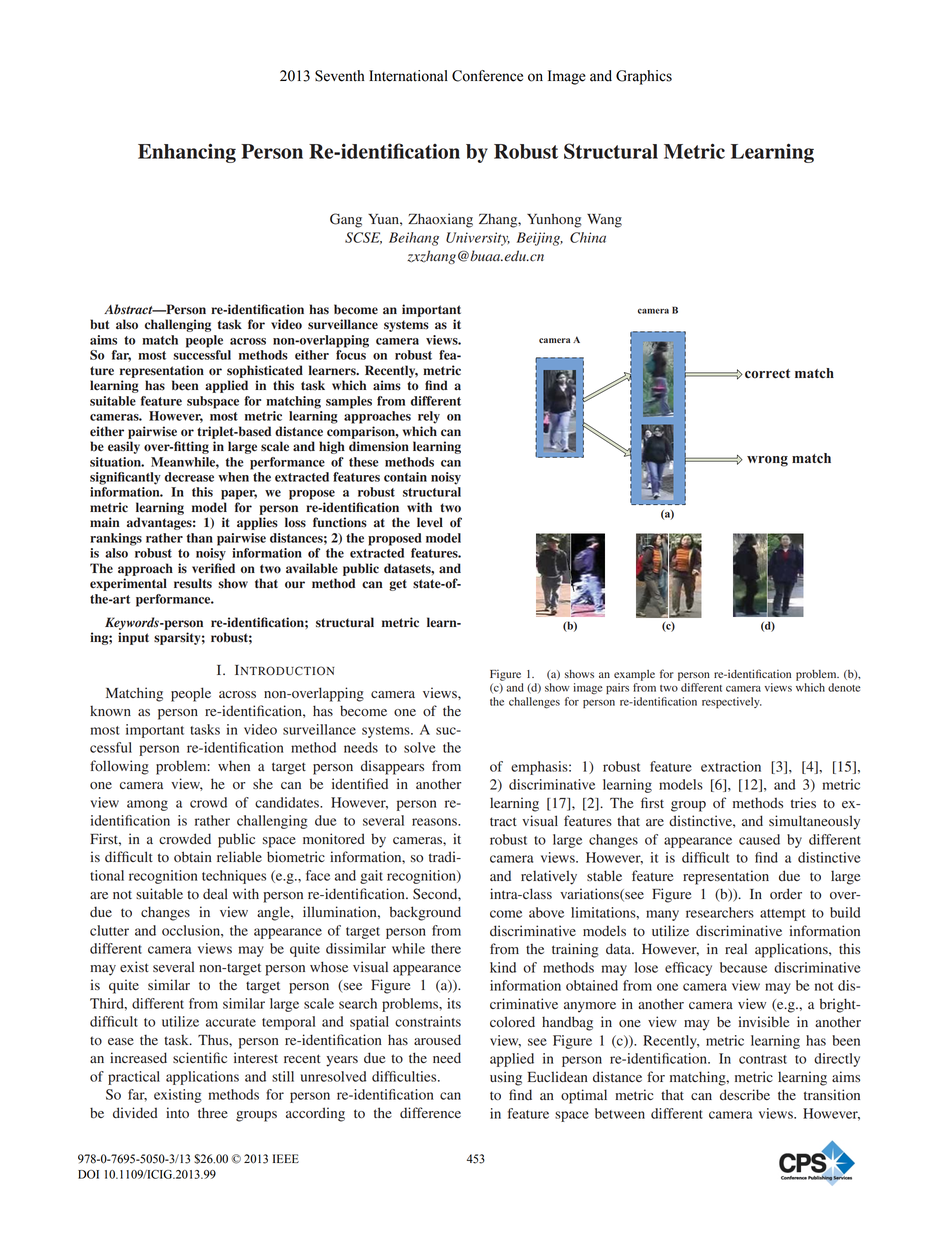 This screenshot has height=1233, width=952. Describe the element at coordinates (177, 1113) in the screenshot. I see `into` at that location.
